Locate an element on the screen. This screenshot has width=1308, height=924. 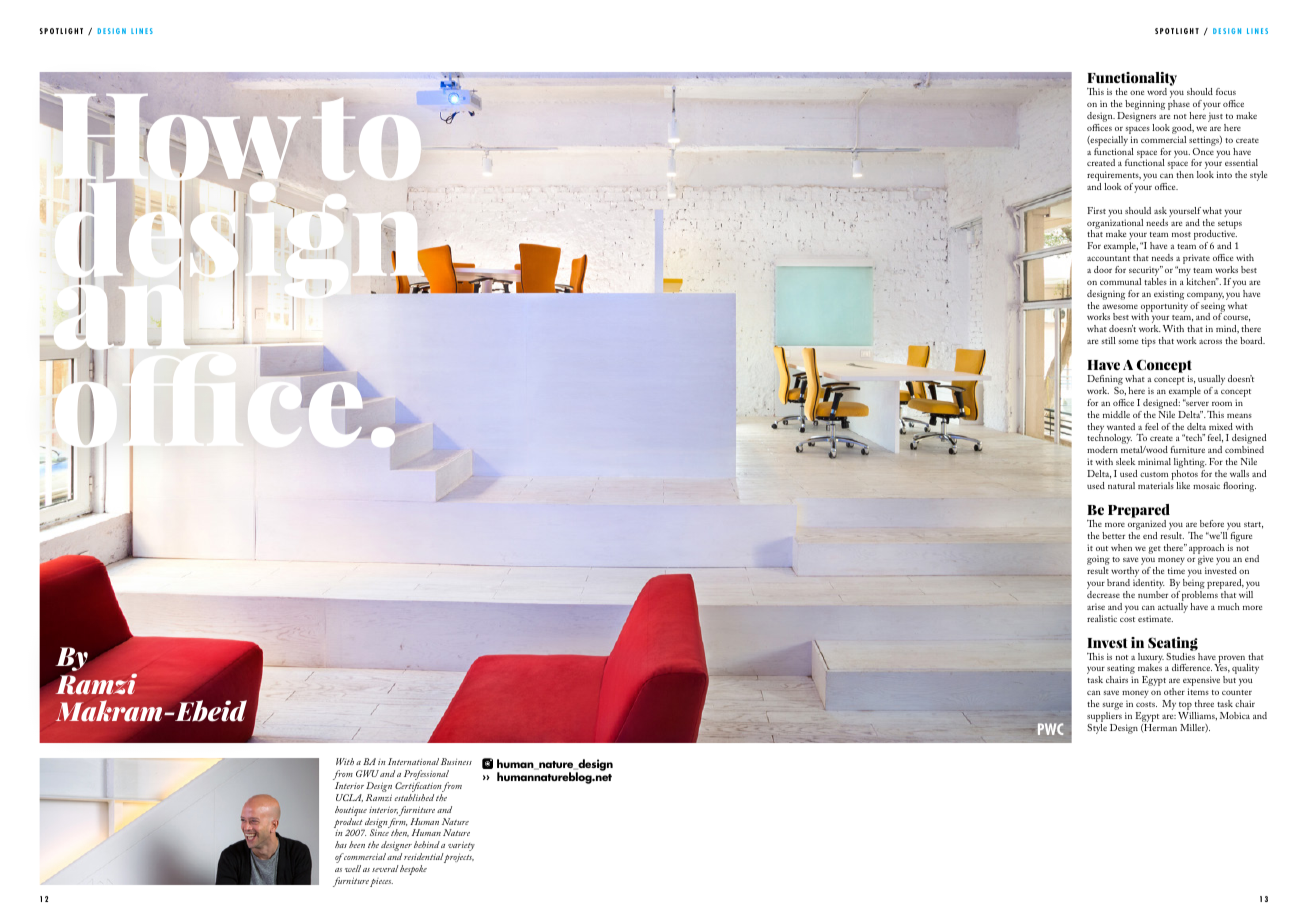
well is located at coordinates (353, 868).
